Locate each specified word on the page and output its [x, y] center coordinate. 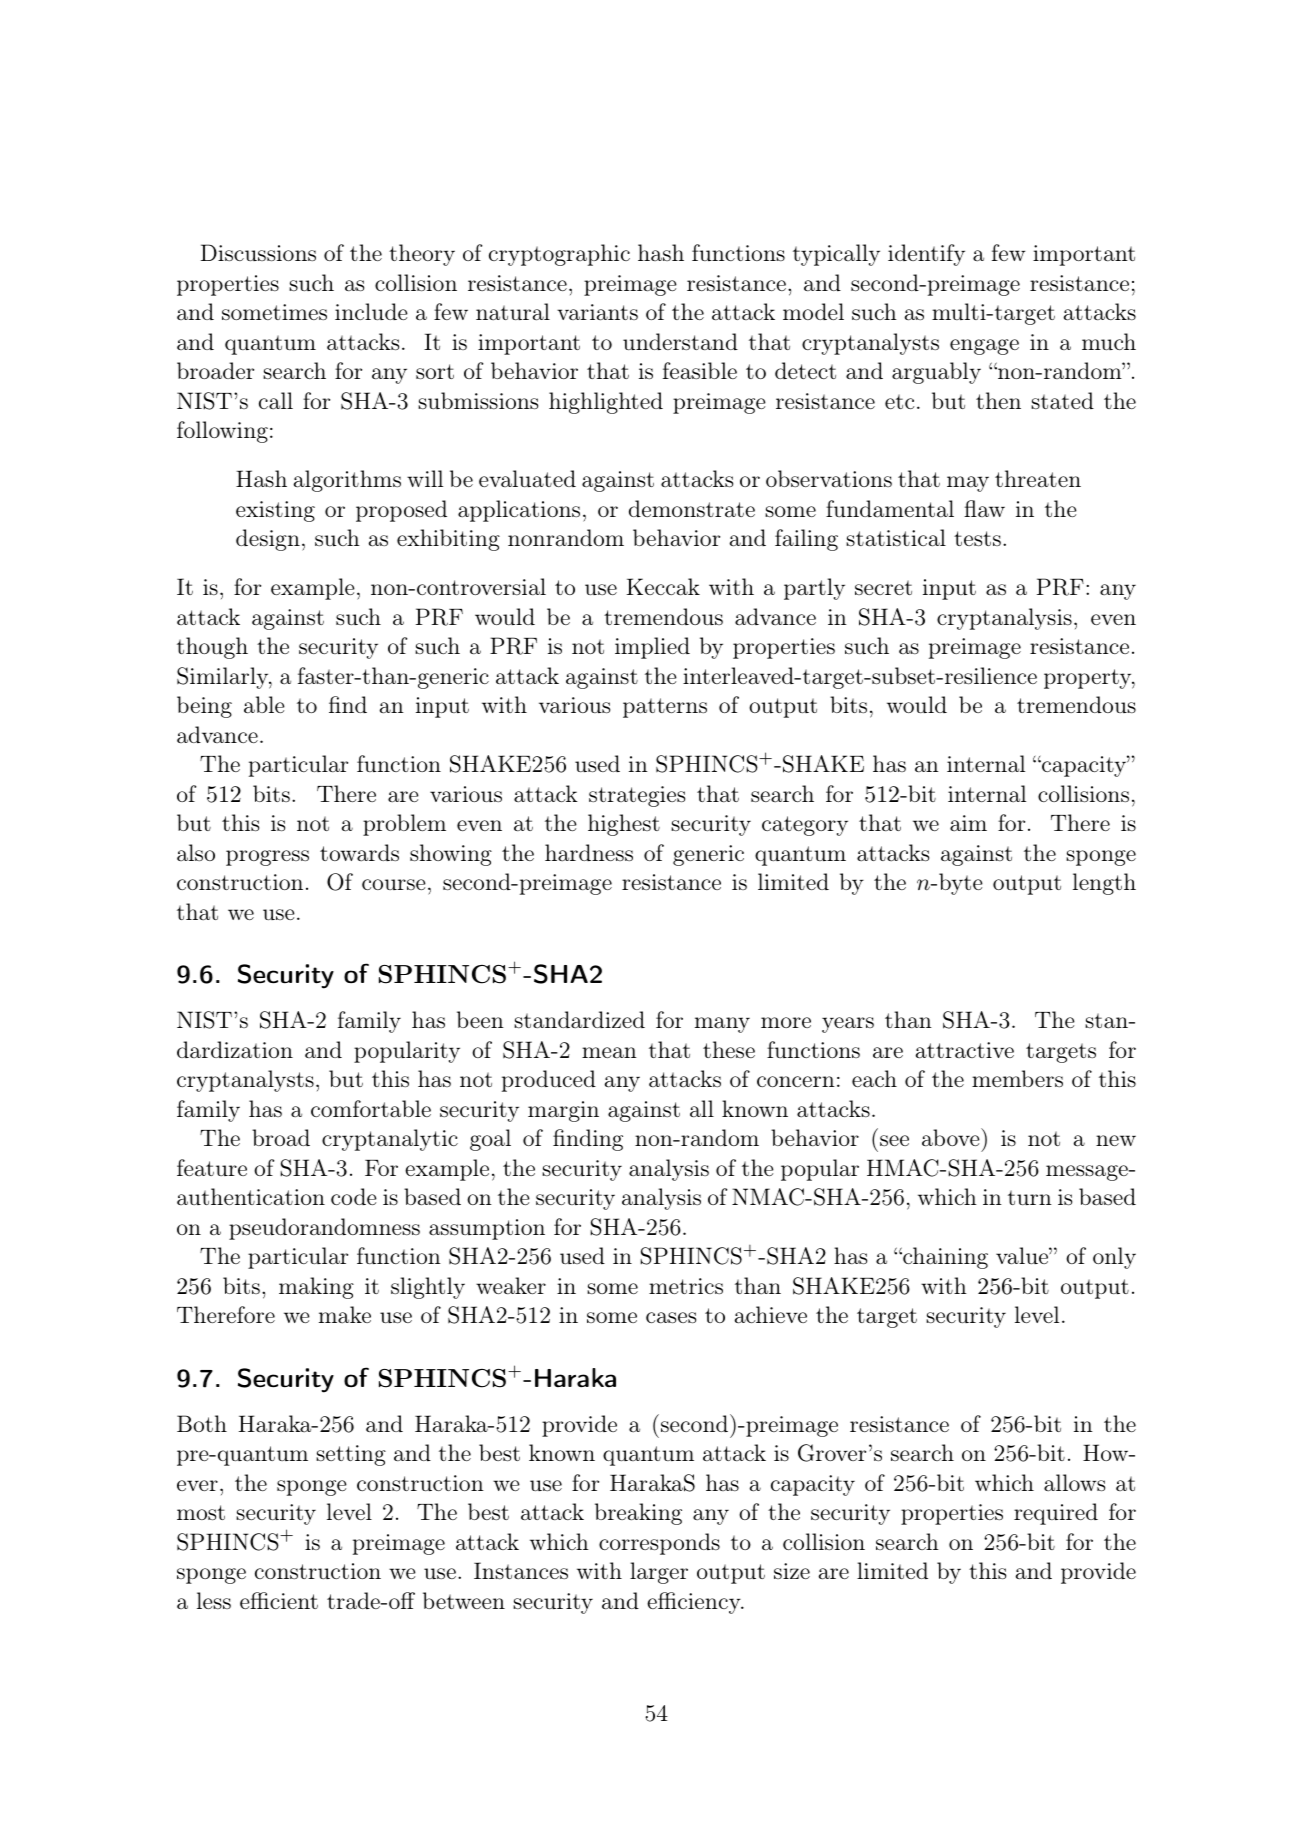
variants [597, 312]
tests [977, 538]
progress [267, 858]
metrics [686, 1286]
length [1104, 884]
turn [1030, 1197]
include [371, 311]
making [316, 1288]
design [268, 540]
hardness [589, 853]
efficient [279, 1600]
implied [652, 648]
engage [984, 347]
